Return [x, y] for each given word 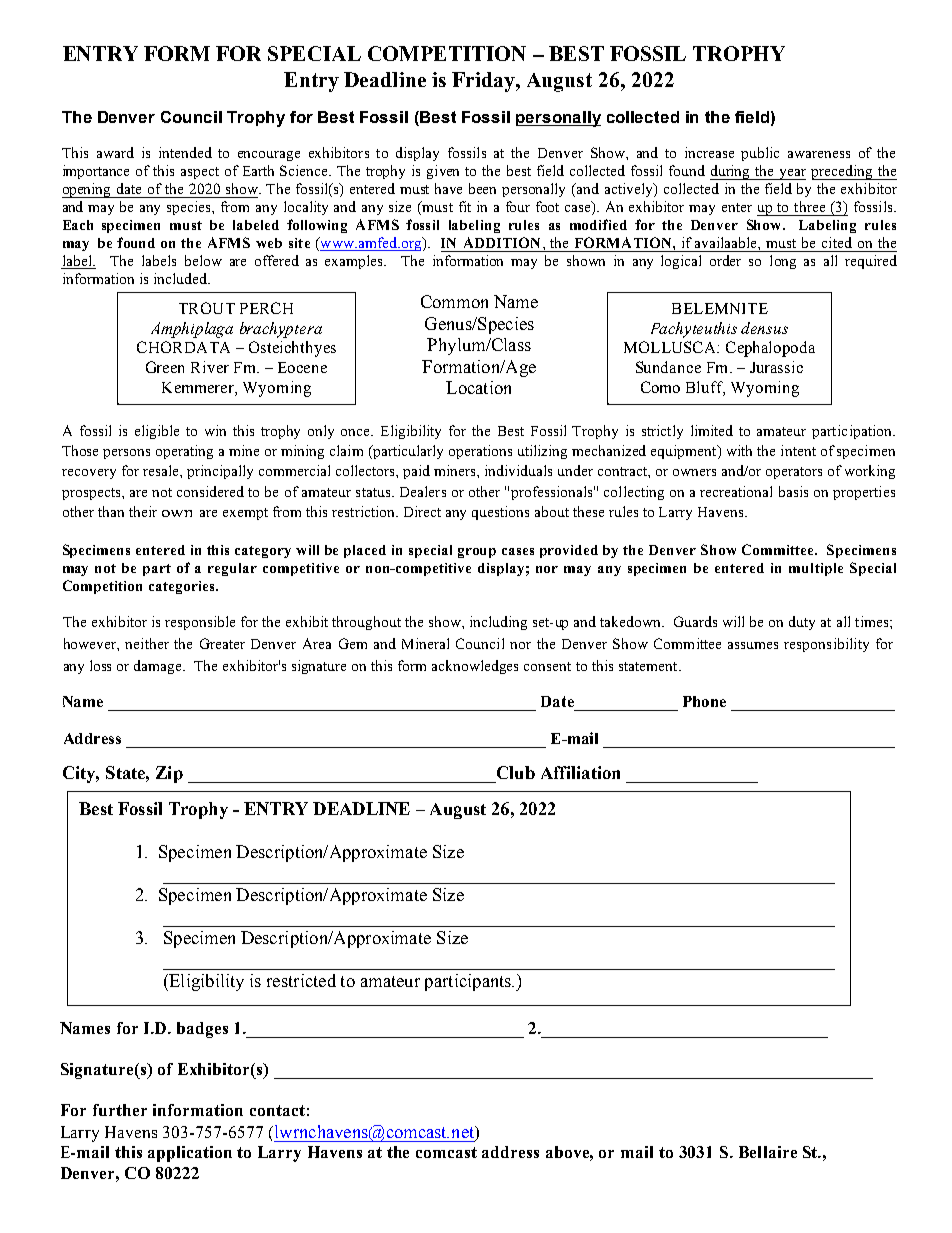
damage [159, 667]
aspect [200, 173]
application [190, 1154]
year [791, 174]
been [482, 188]
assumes [753, 645]
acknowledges [475, 667]
